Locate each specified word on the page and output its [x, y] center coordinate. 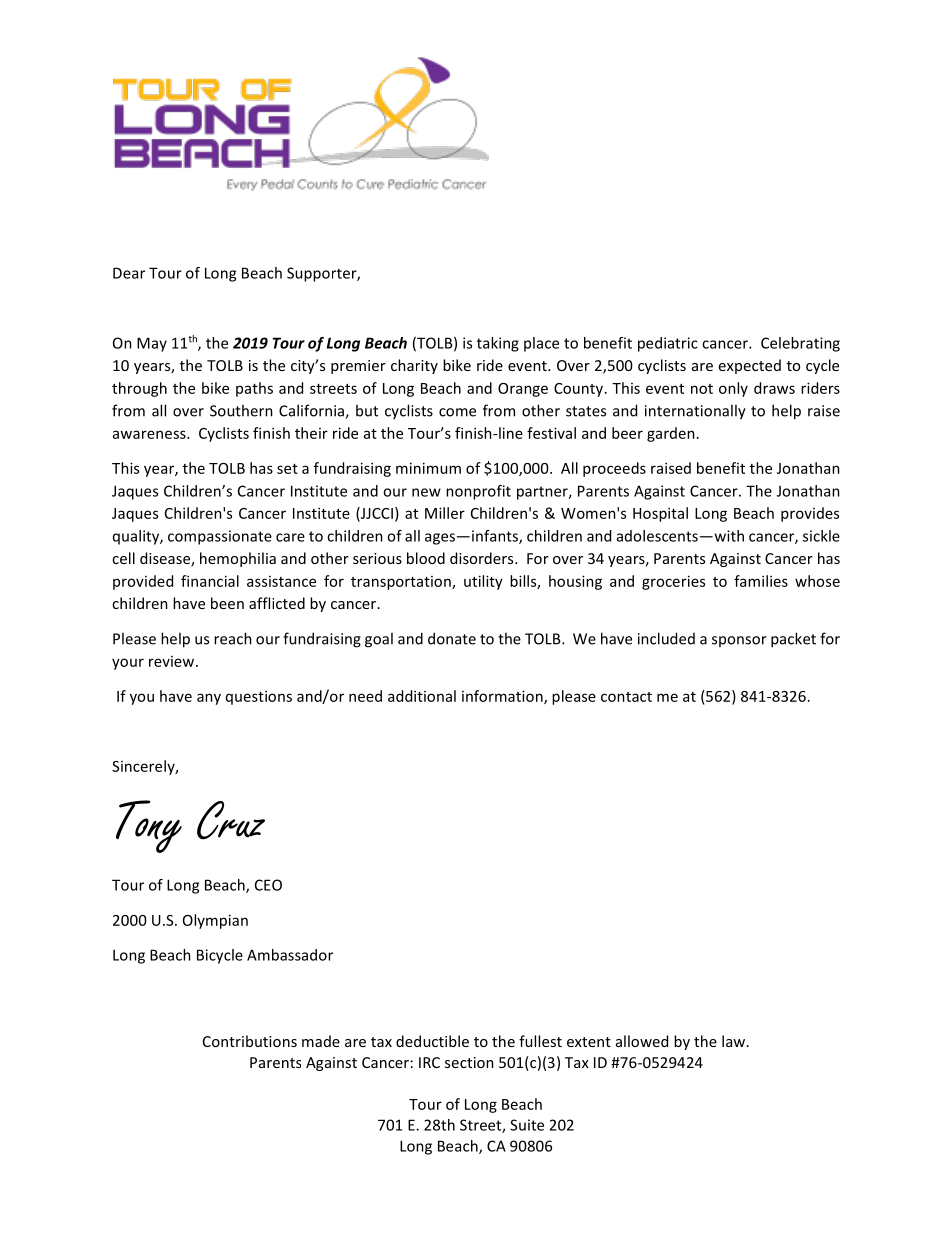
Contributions [250, 1041]
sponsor [739, 641]
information [503, 697]
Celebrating [800, 344]
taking [498, 344]
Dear [129, 273]
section [469, 1062]
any [209, 699]
